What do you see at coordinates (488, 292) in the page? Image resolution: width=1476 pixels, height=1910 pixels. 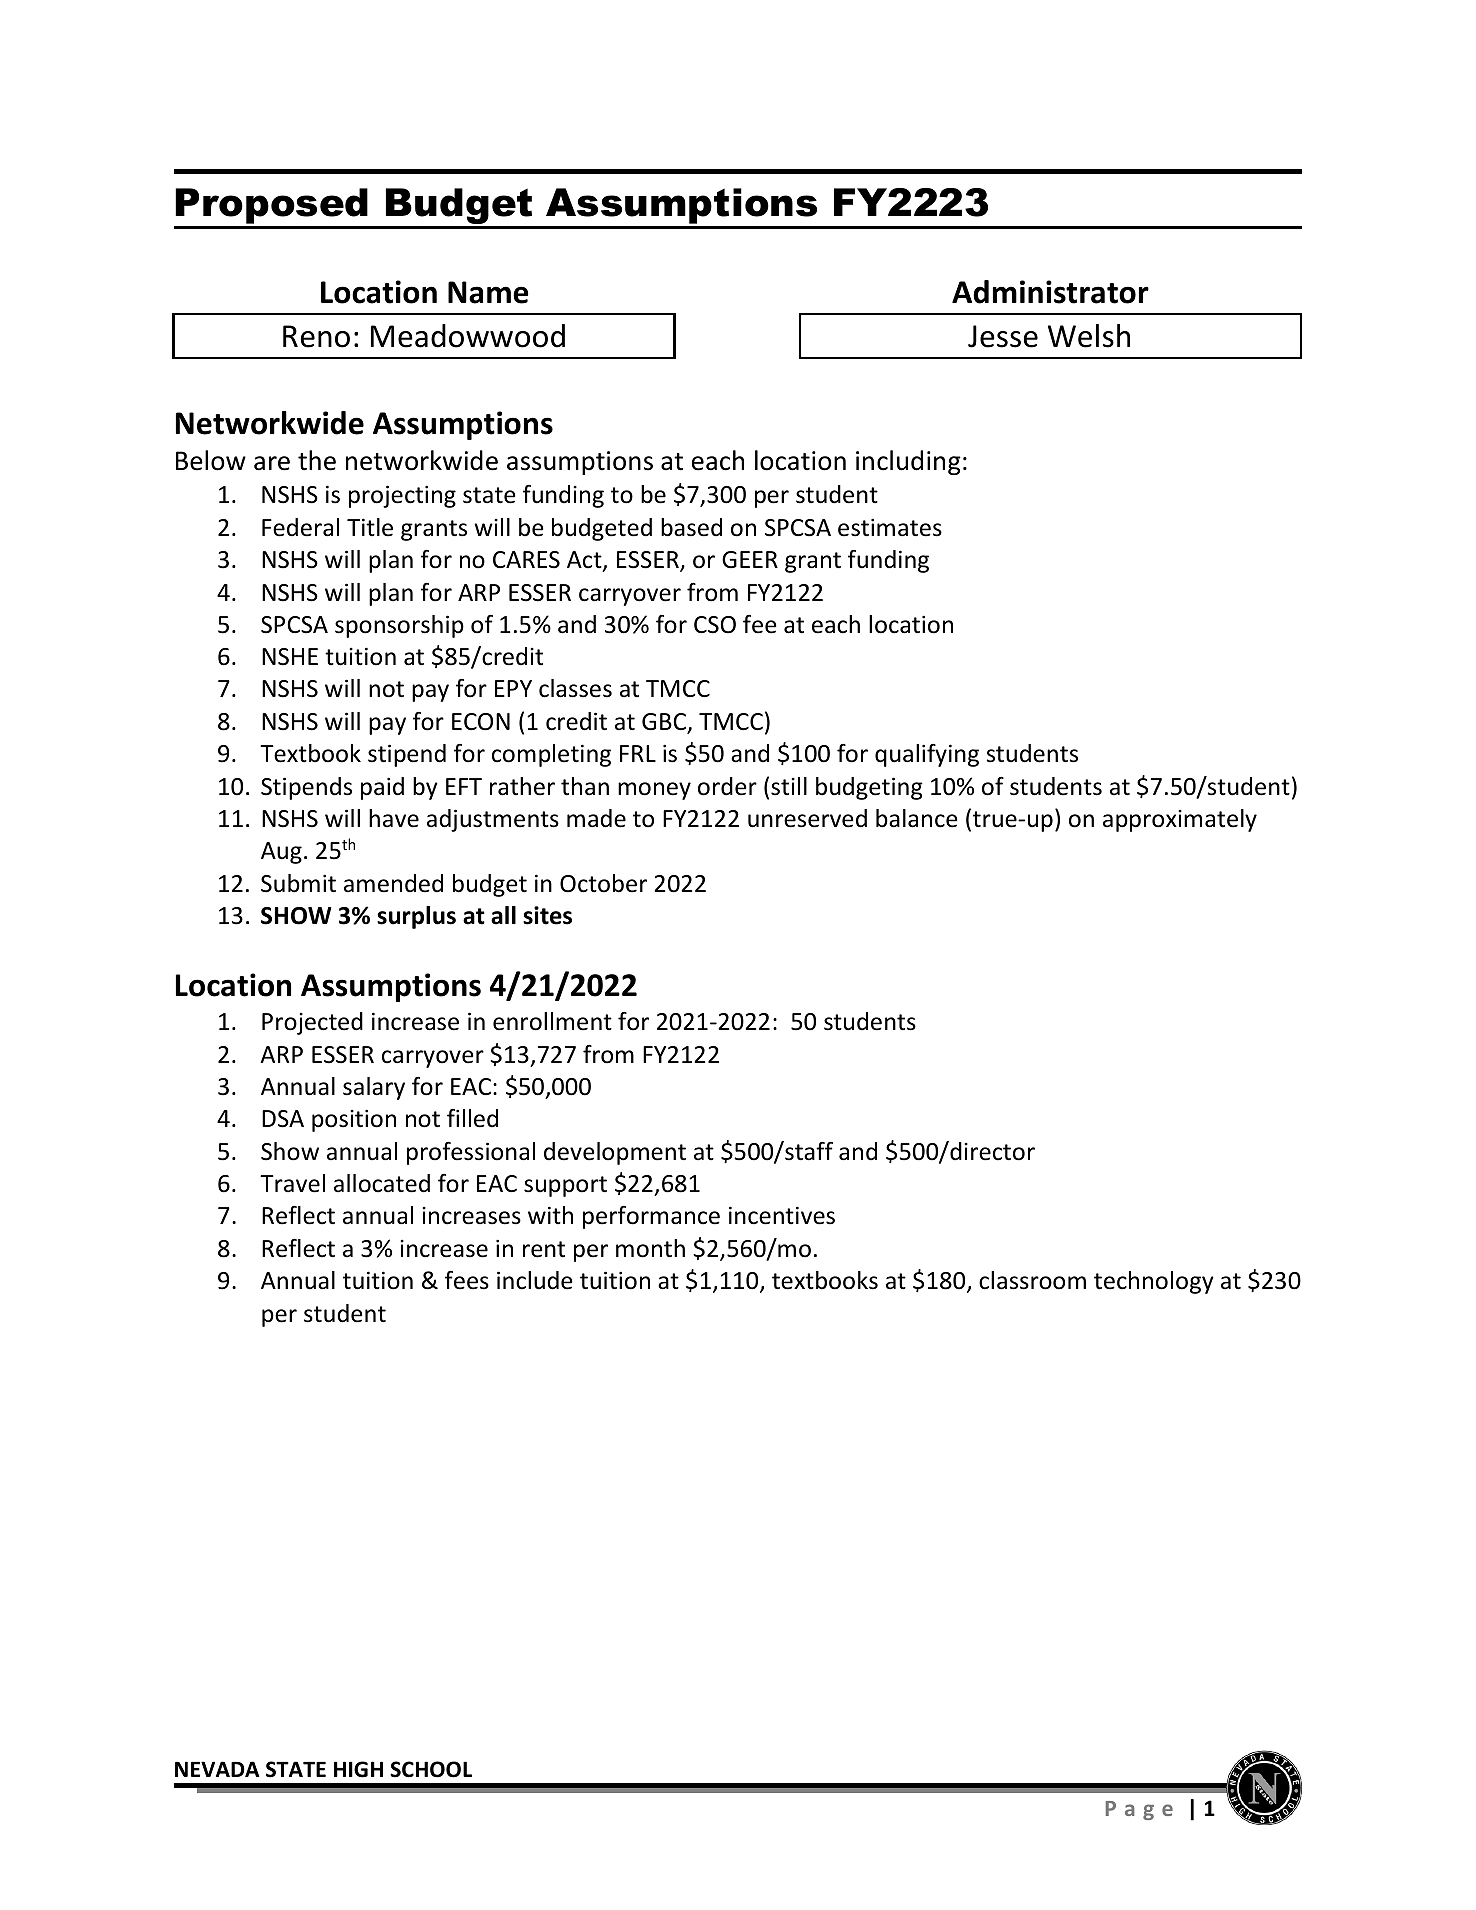 I see `Name` at bounding box center [488, 292].
